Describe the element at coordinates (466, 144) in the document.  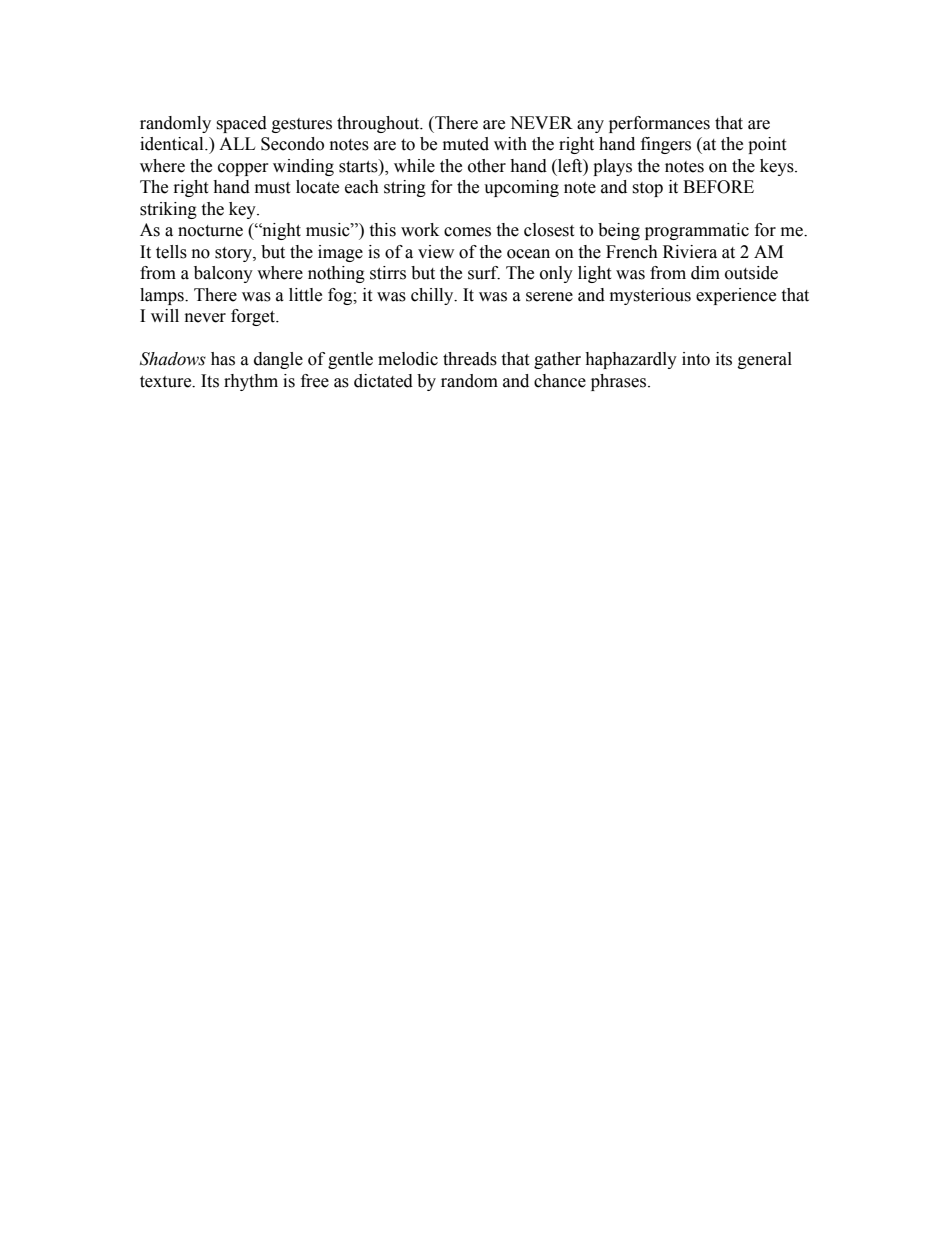
I see `muted` at that location.
